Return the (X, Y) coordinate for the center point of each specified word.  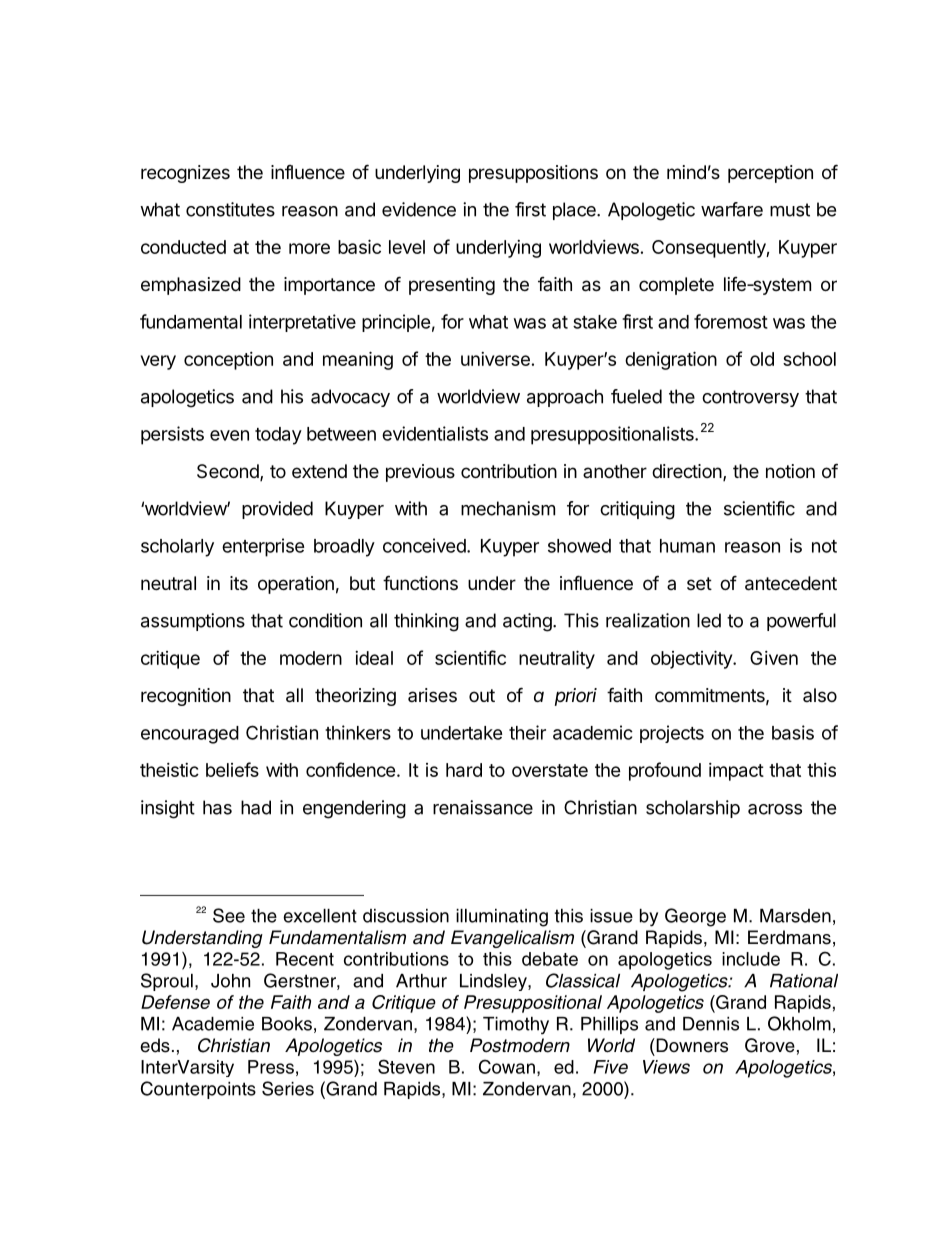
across (775, 809)
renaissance (483, 807)
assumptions (193, 622)
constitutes (230, 209)
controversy (750, 398)
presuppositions (533, 174)
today (278, 436)
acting (527, 622)
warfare (732, 209)
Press (271, 1067)
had (256, 807)
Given (774, 658)
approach (565, 398)
